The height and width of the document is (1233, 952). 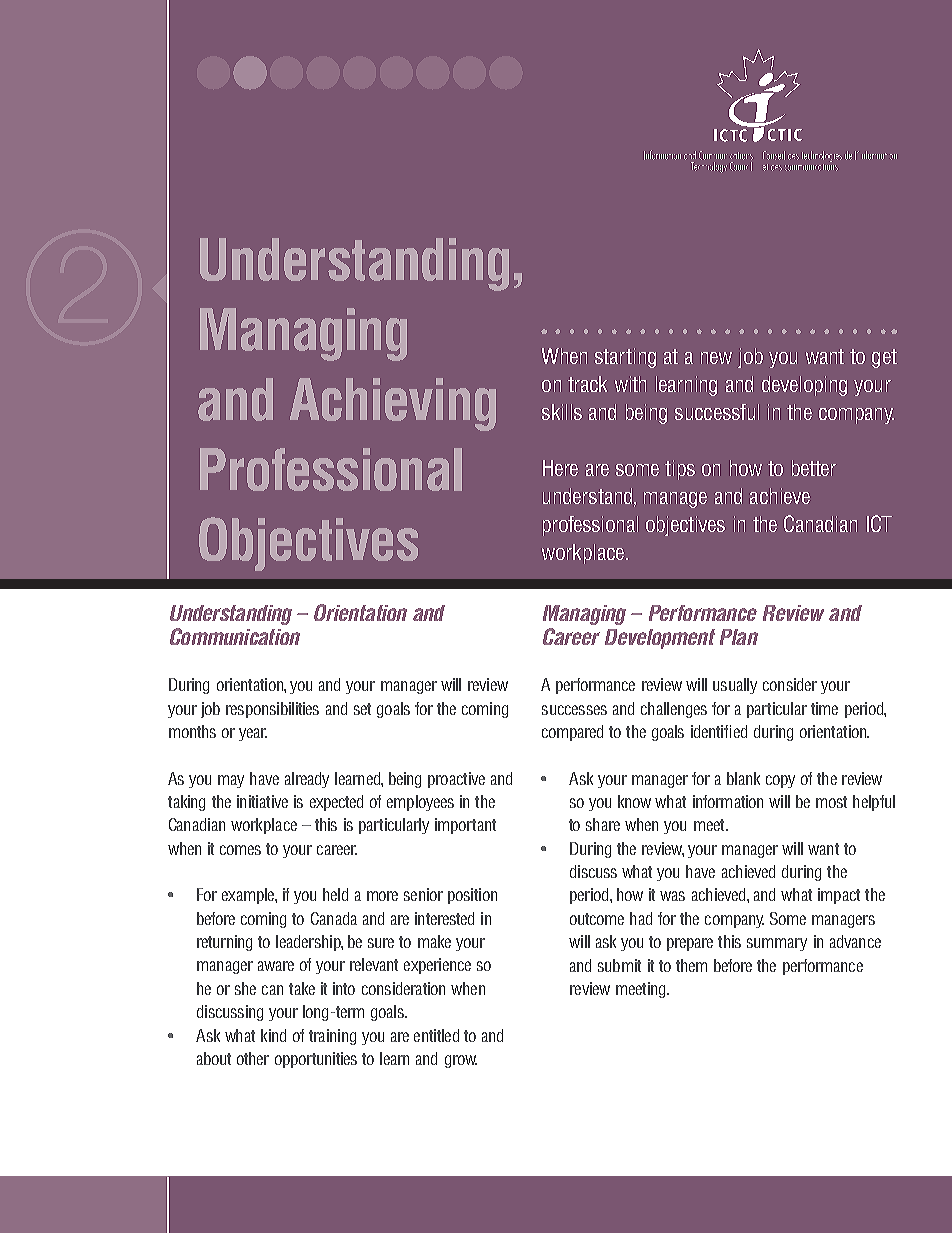 What do you see at coordinates (461, 1061) in the document?
I see `grow` at bounding box center [461, 1061].
